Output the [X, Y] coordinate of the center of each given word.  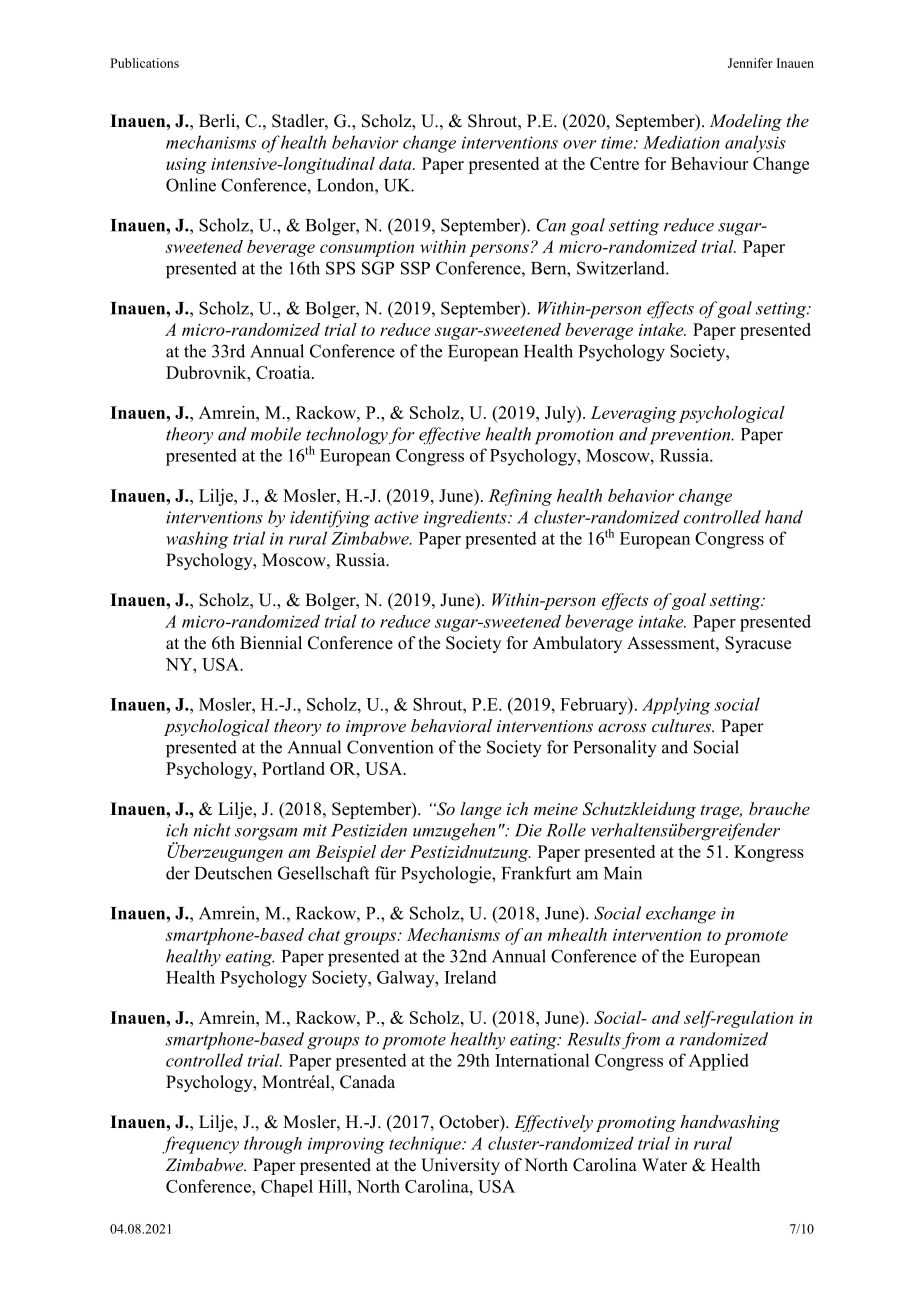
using [186, 166]
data [396, 163]
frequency [200, 1145]
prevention [691, 436]
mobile [276, 434]
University [460, 1166]
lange [480, 810]
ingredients [466, 519]
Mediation [681, 142]
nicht [212, 830]
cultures [682, 725]
